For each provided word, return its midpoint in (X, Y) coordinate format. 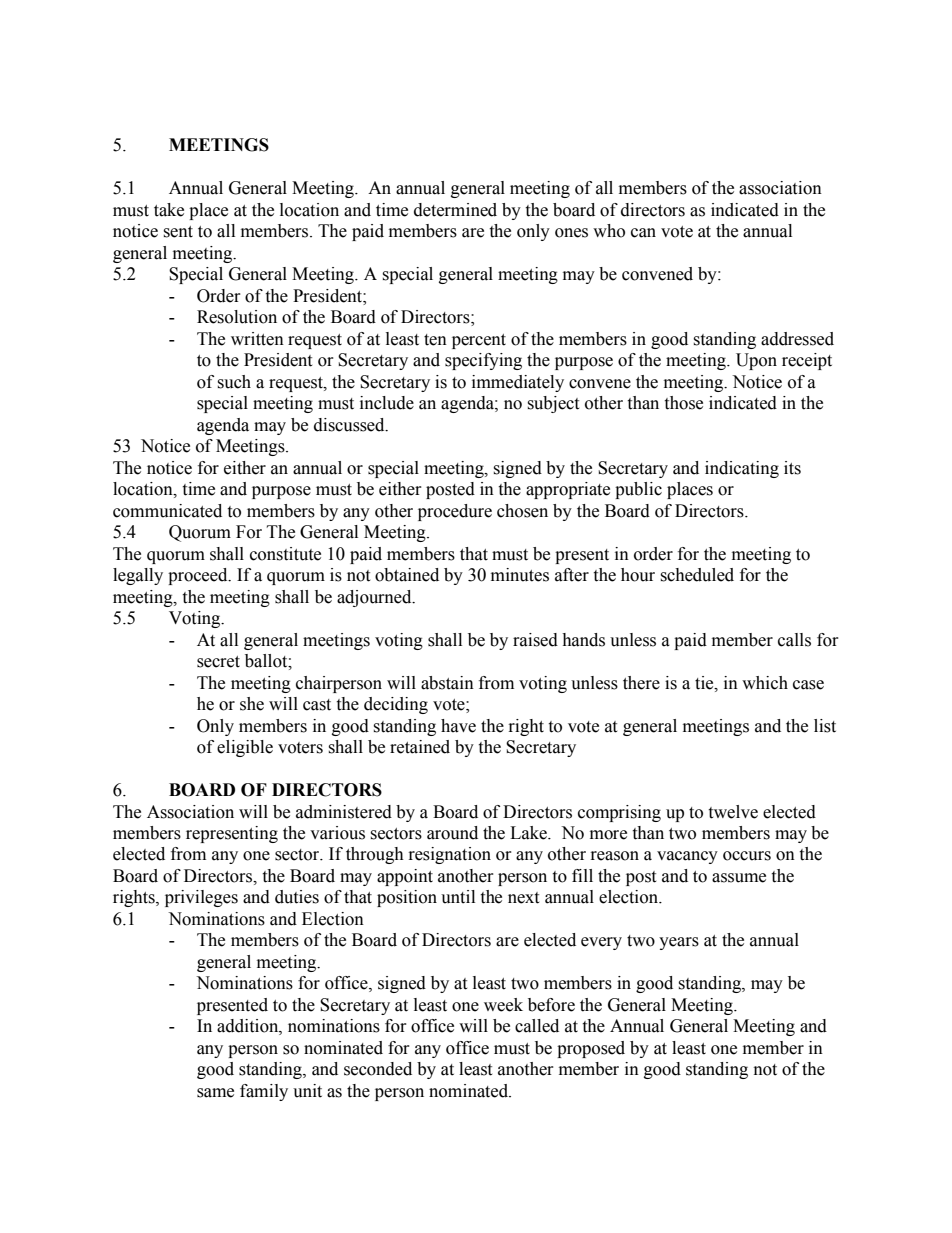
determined (455, 210)
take (169, 210)
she (252, 704)
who (609, 231)
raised (535, 640)
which (765, 683)
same (215, 1093)
